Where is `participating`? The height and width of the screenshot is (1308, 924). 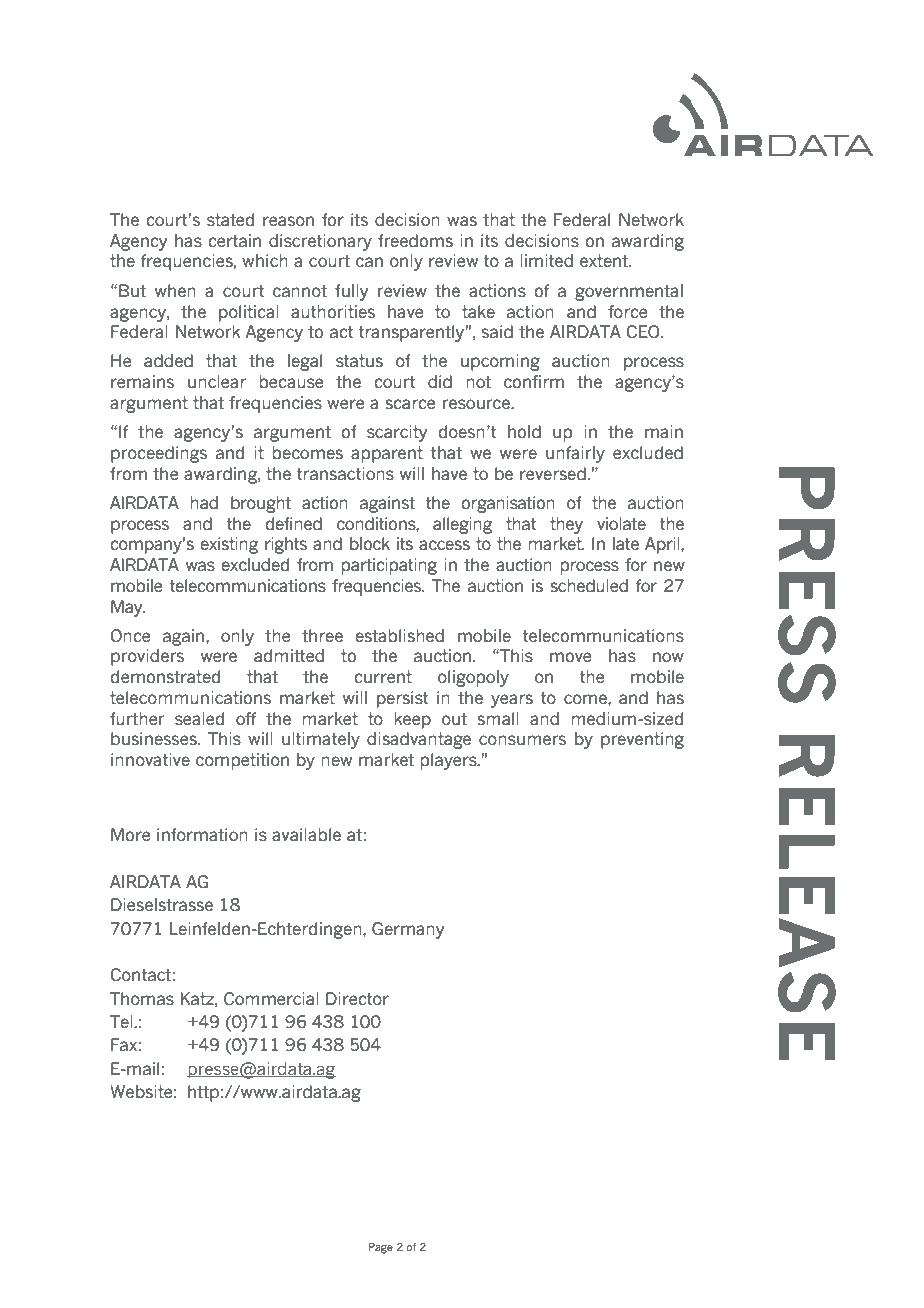 participating is located at coordinates (389, 566).
